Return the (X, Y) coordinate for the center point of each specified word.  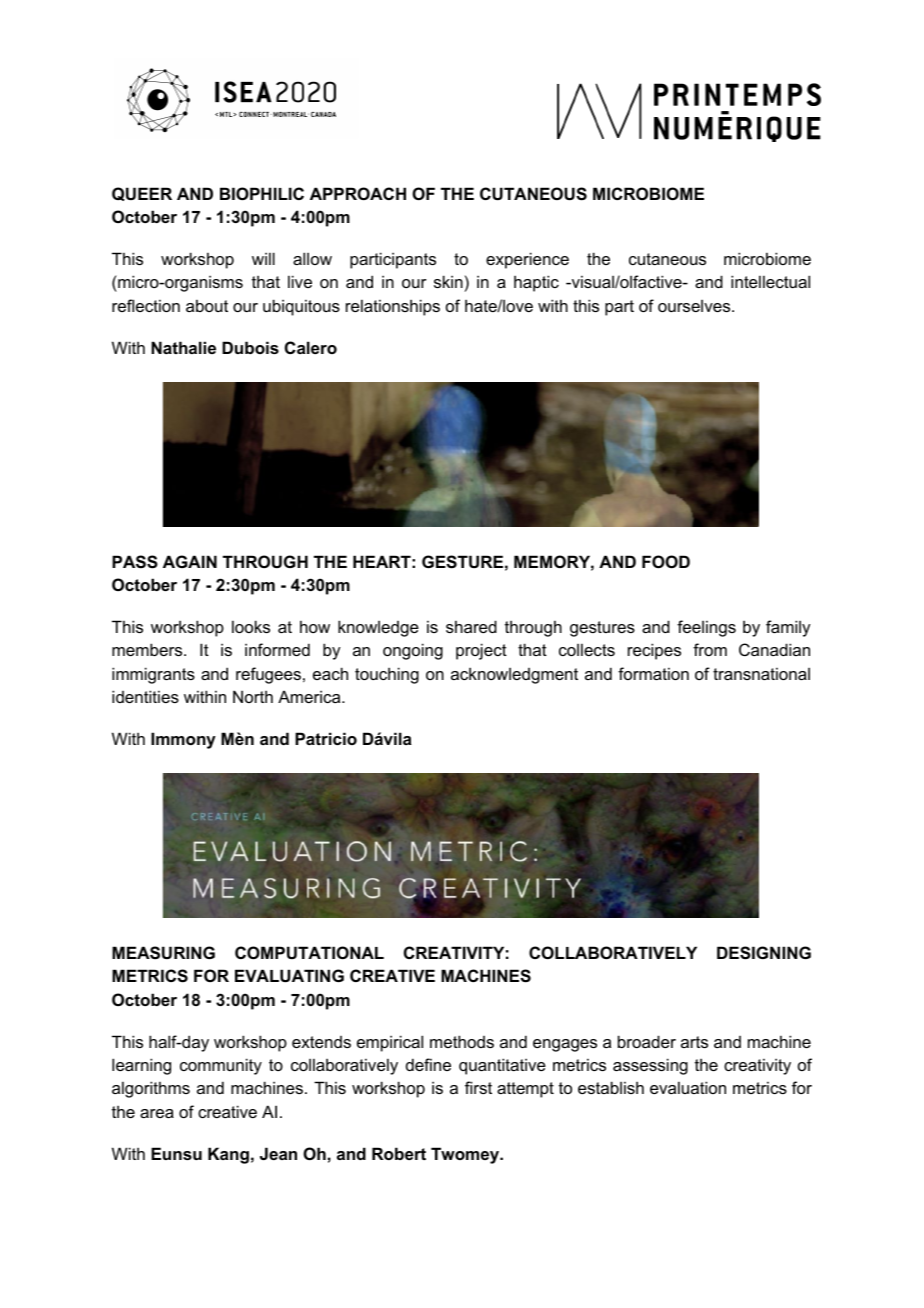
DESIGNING (764, 953)
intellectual (770, 281)
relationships (393, 307)
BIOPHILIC (262, 193)
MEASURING (163, 953)
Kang (228, 1155)
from (710, 649)
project (481, 651)
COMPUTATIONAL (309, 952)
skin (448, 281)
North (253, 696)
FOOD (666, 561)
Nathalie (183, 347)
